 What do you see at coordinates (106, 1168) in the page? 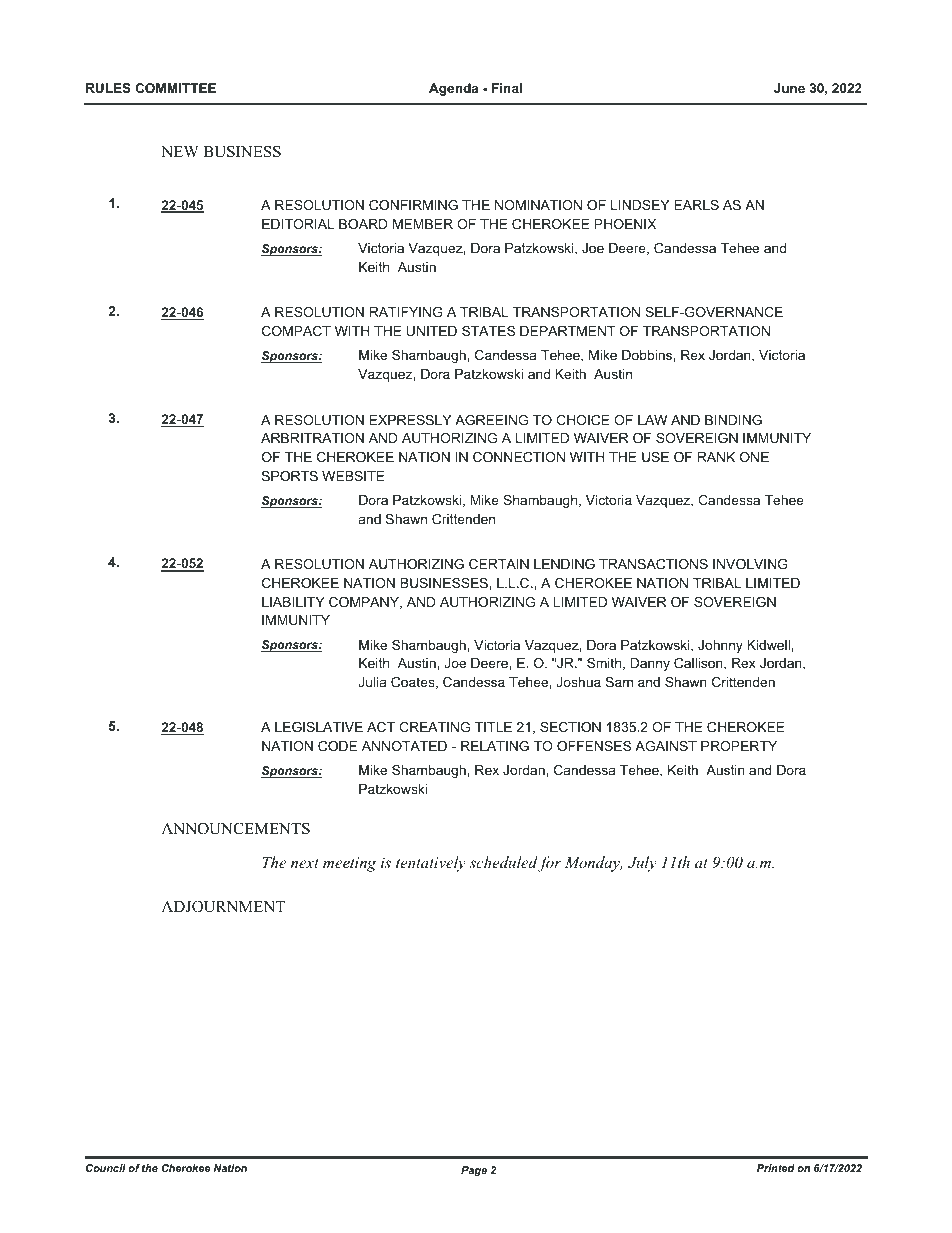
I see `Council` at bounding box center [106, 1168].
